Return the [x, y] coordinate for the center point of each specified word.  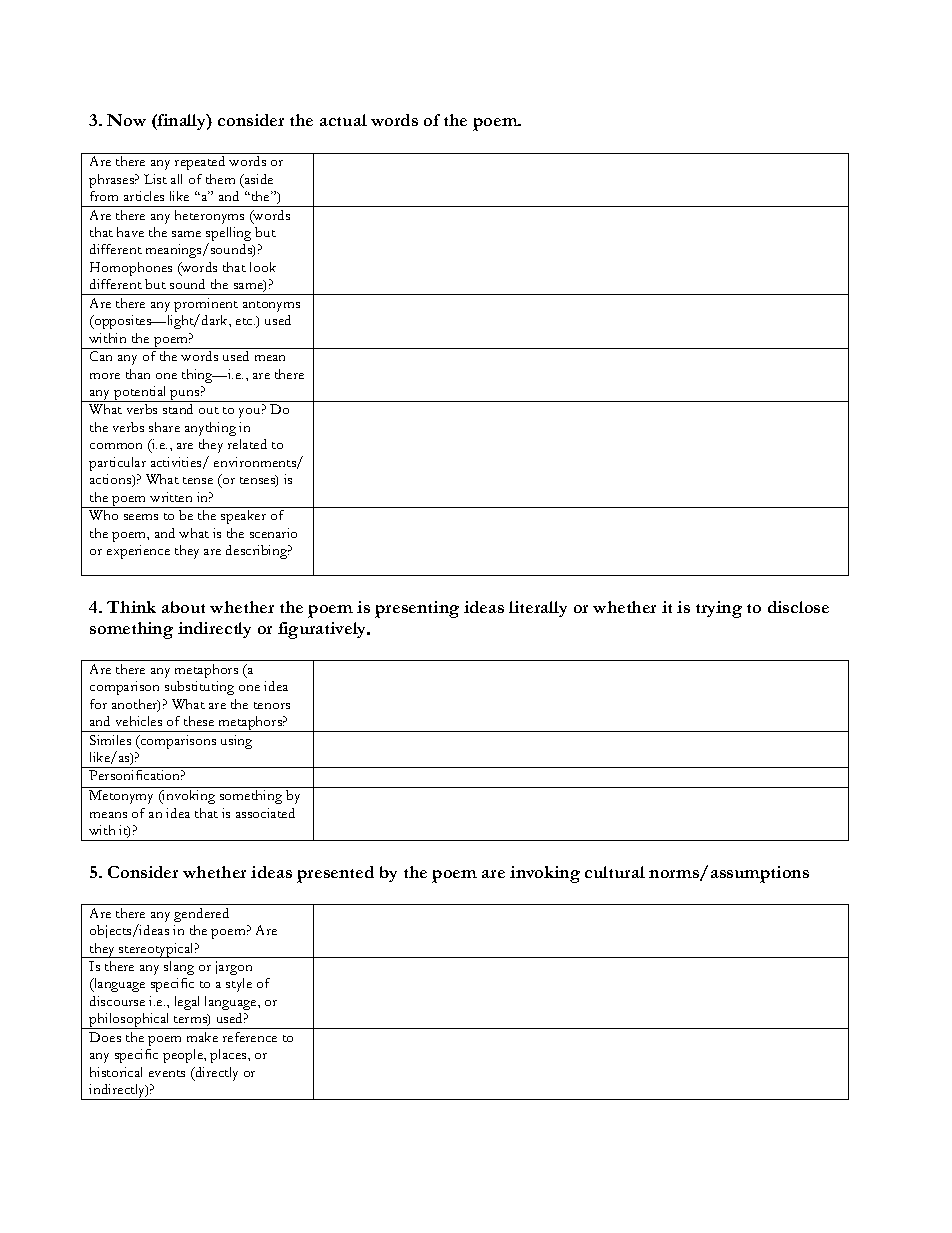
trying [719, 609]
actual [343, 120]
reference [250, 1037]
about [183, 607]
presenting [417, 609]
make [202, 1037]
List [155, 179]
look [263, 267]
